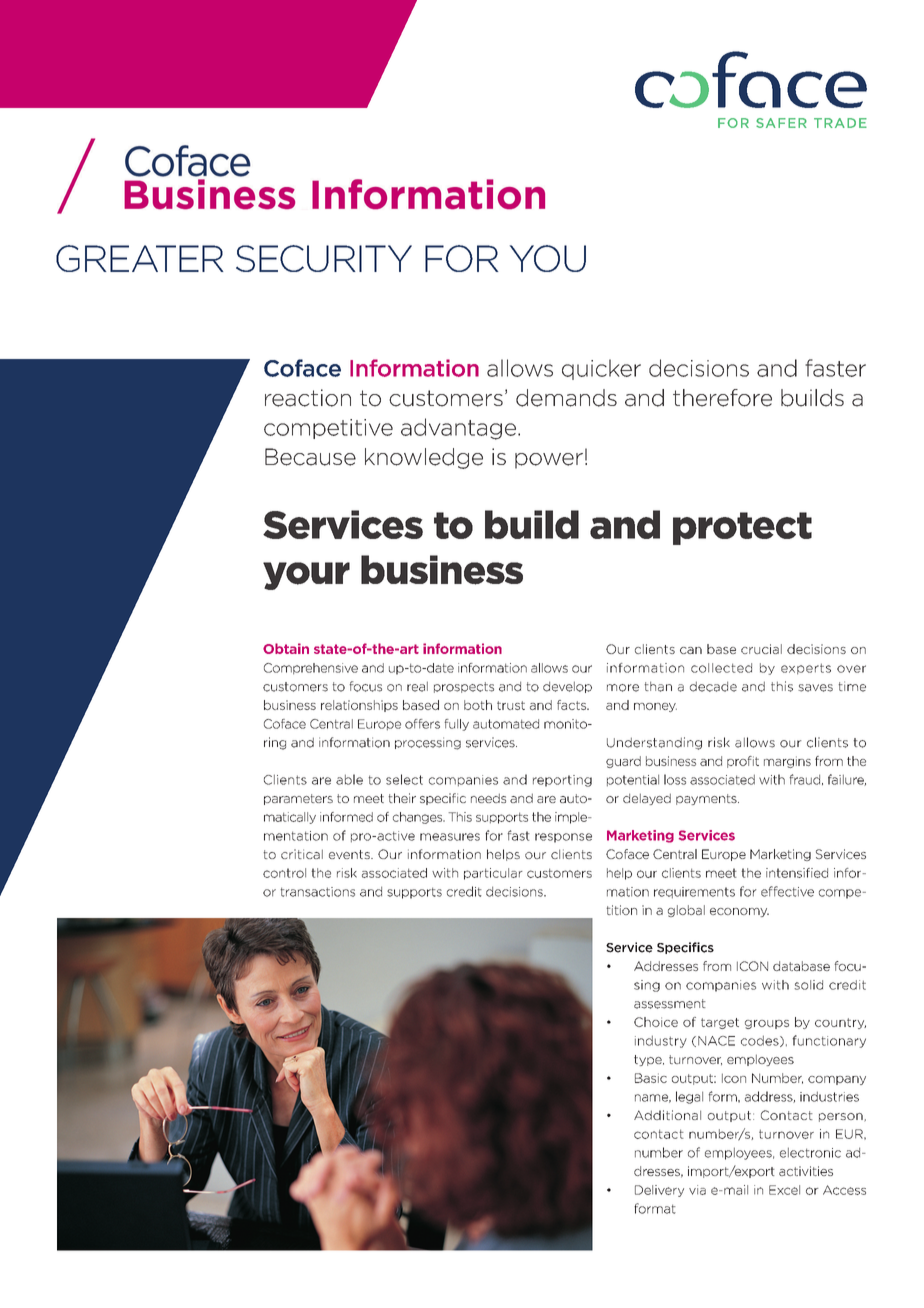  Describe the element at coordinates (742, 528) in the document. I see `protect` at that location.
